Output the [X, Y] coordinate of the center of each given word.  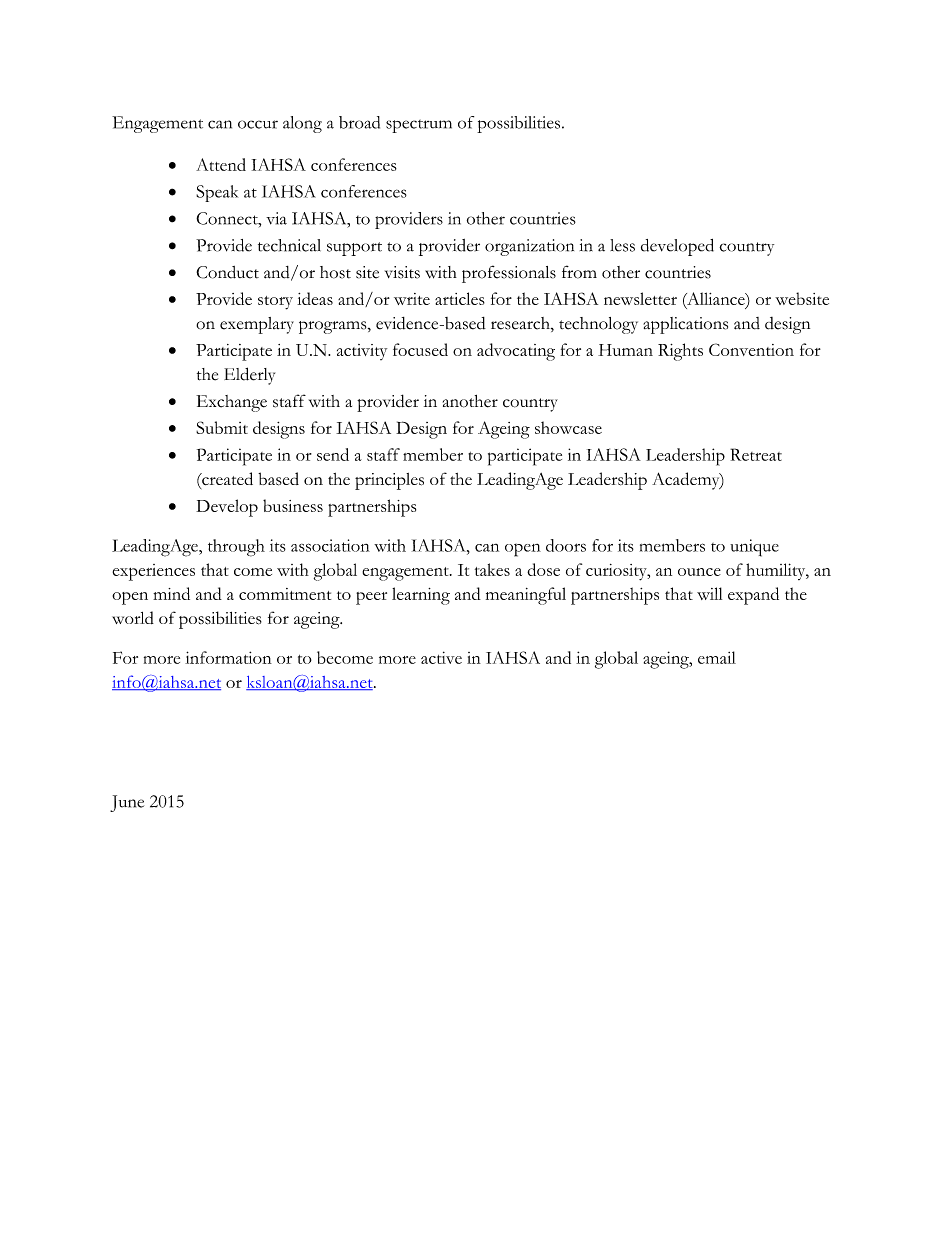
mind [171, 593]
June [127, 803]
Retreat [756, 454]
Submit [222, 427]
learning [421, 596]
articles [460, 298]
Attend [221, 164]
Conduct [227, 272]
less [622, 245]
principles [389, 481]
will [709, 593]
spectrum [419, 126]
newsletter [640, 298]
